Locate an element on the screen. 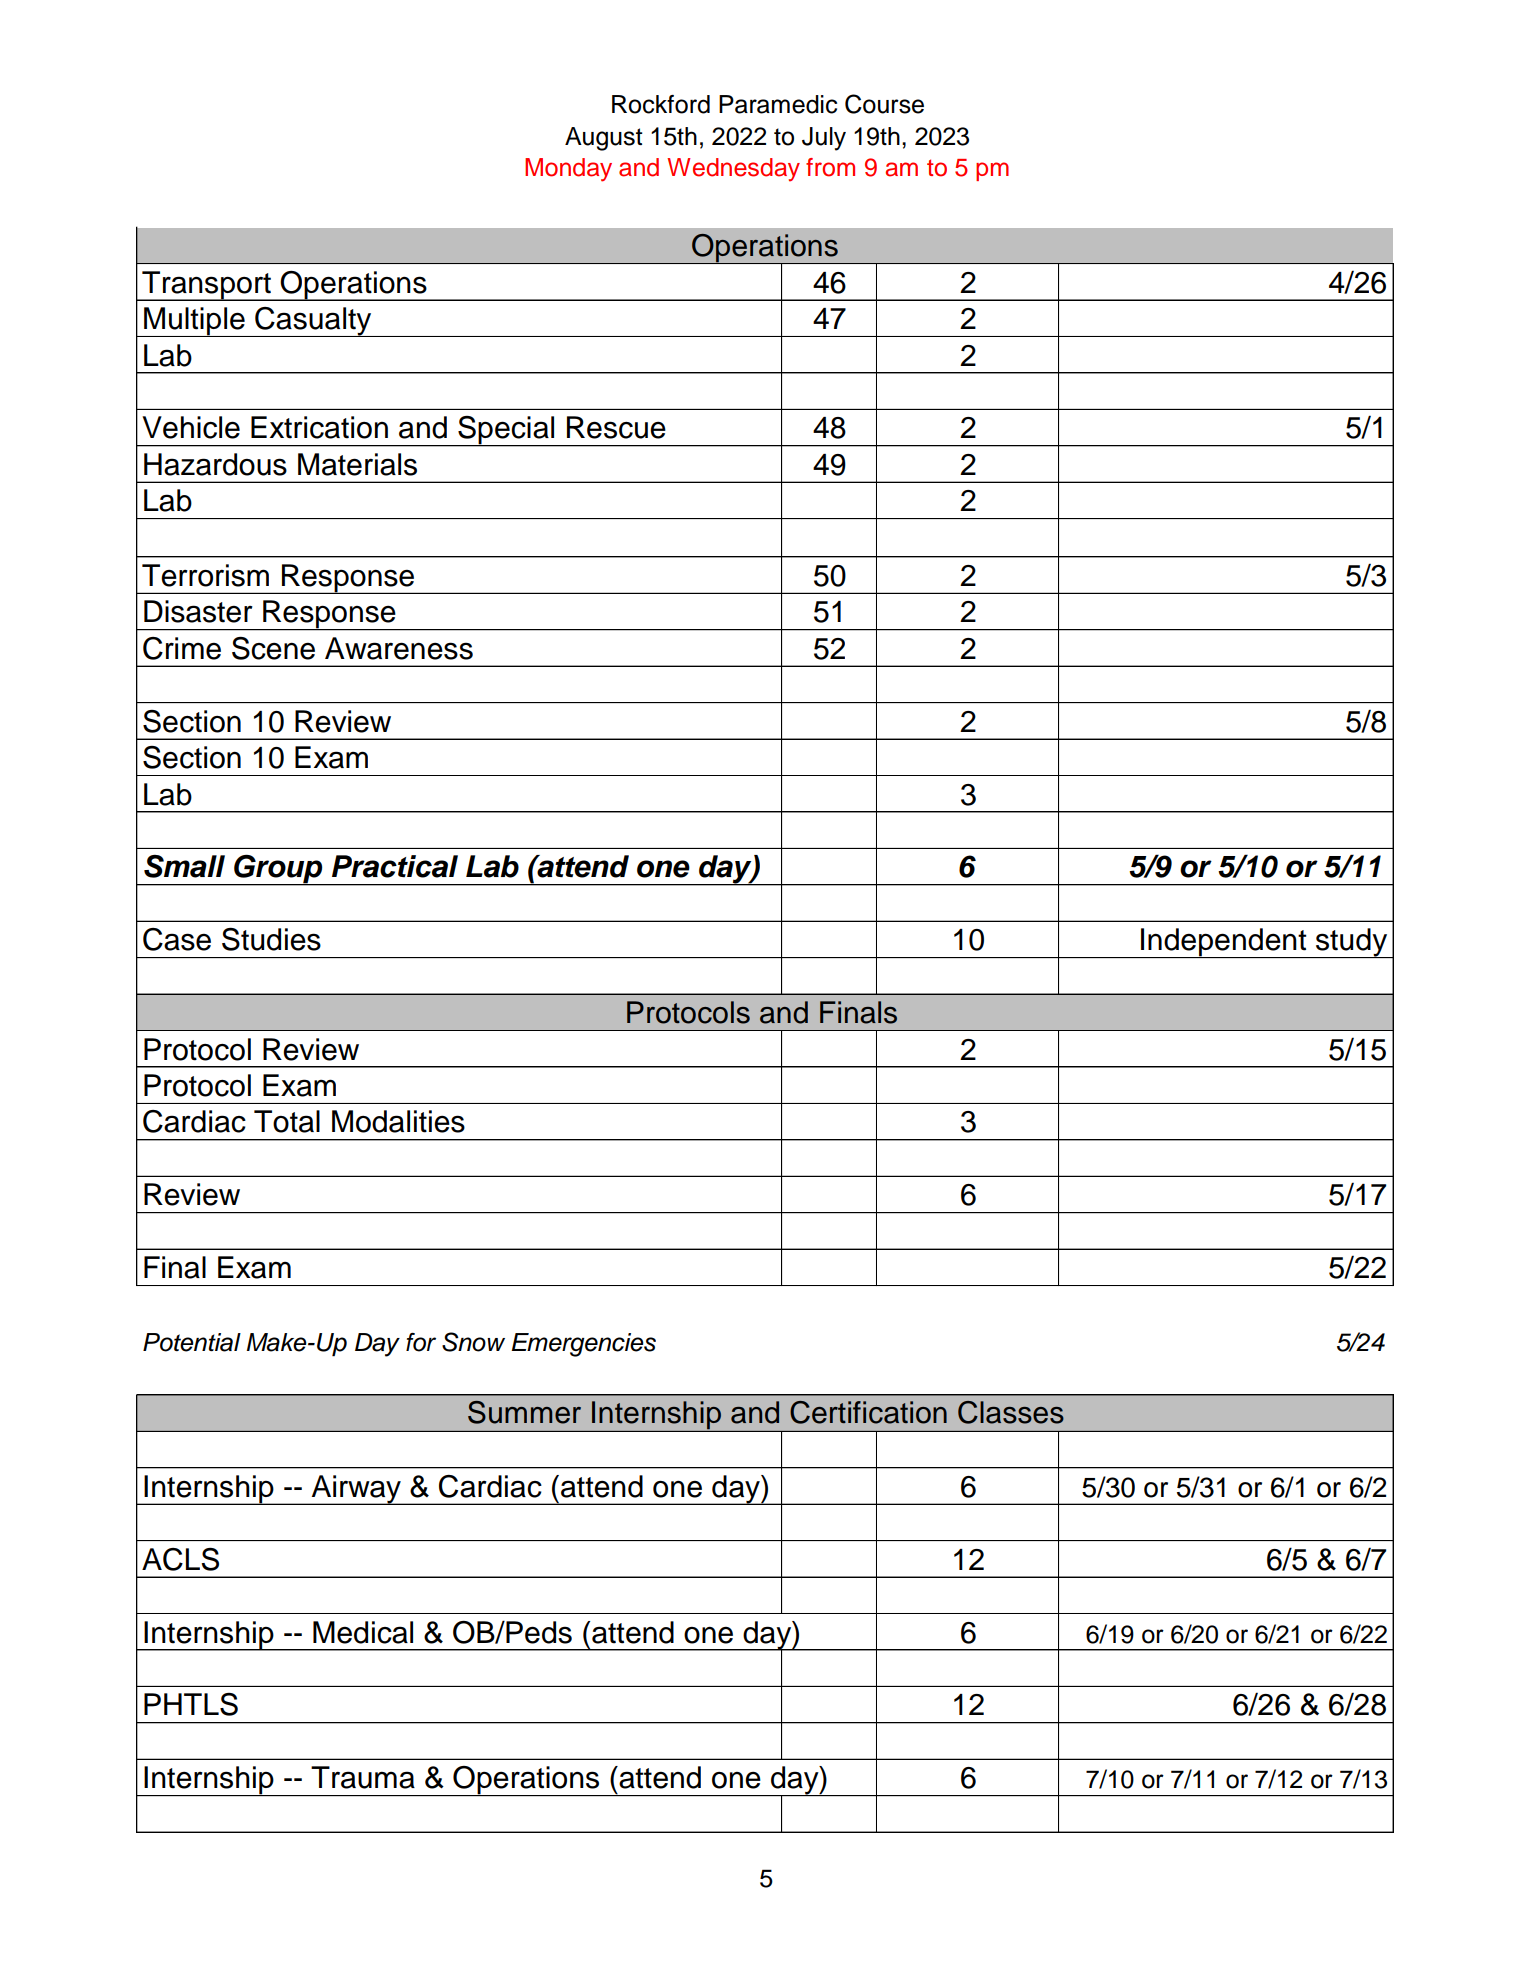  Practical is located at coordinates (395, 866).
